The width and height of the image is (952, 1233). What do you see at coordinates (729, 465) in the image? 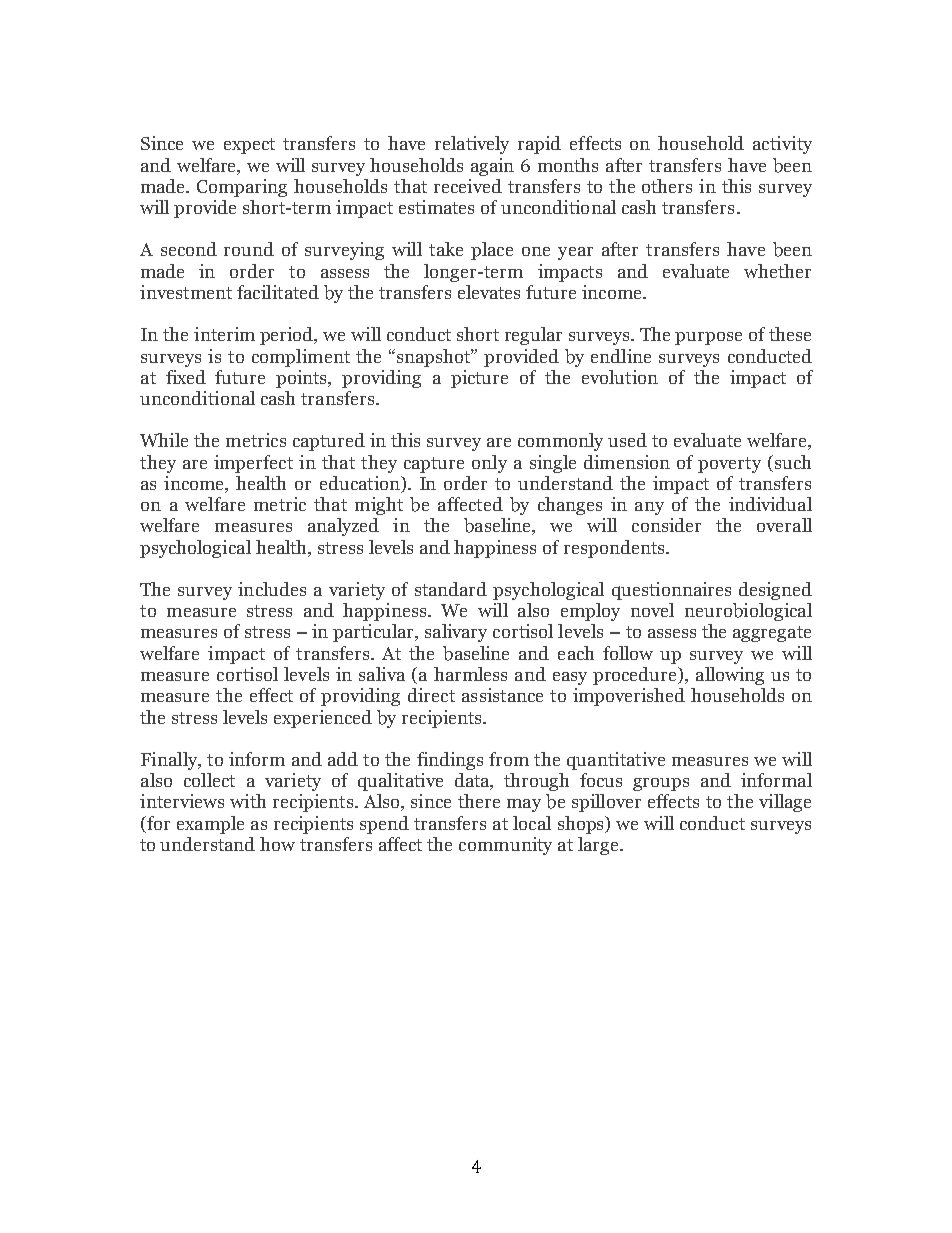
I see `poverty` at bounding box center [729, 465].
